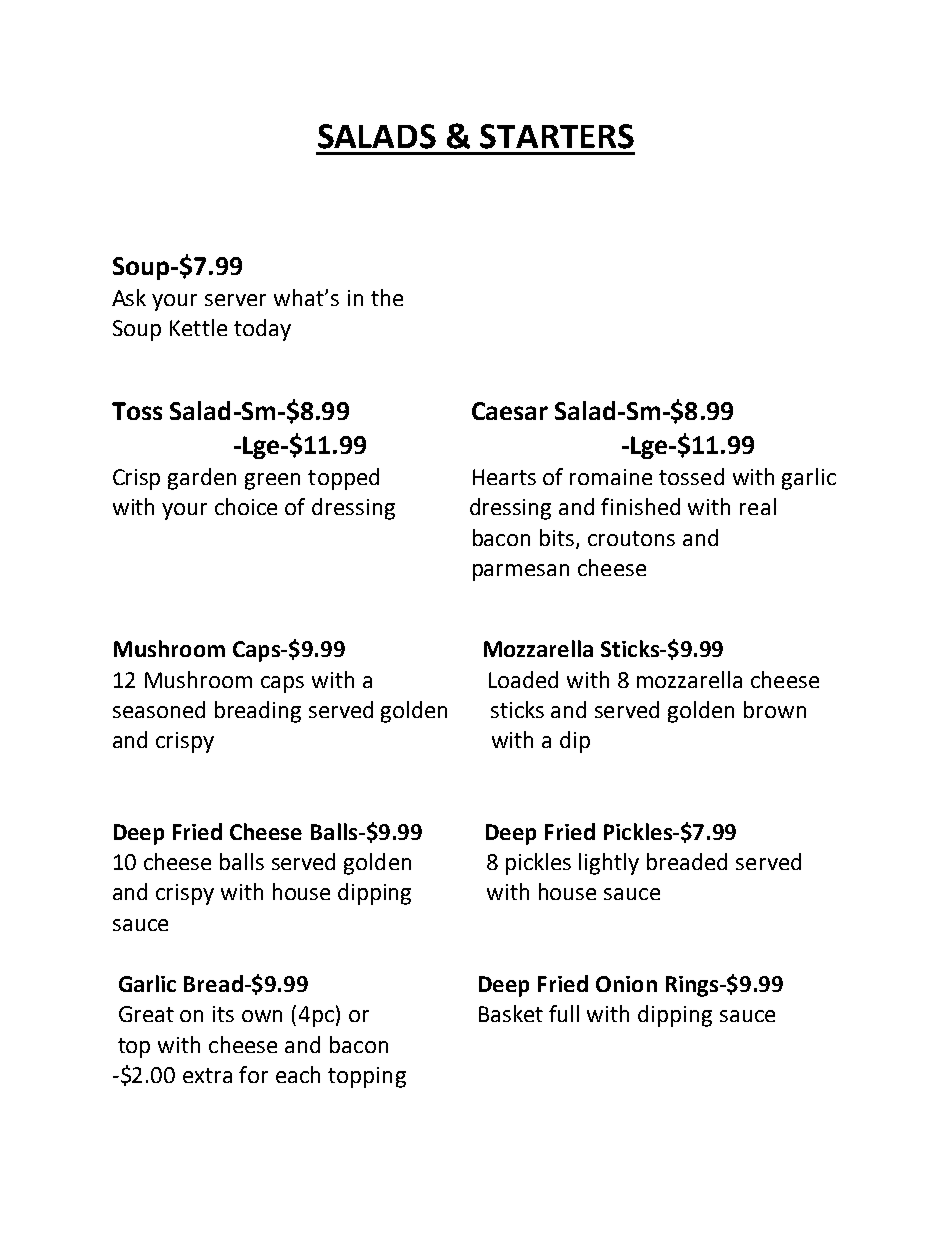 The image size is (952, 1233). Describe the element at coordinates (207, 1075) in the screenshot. I see `extra` at that location.
